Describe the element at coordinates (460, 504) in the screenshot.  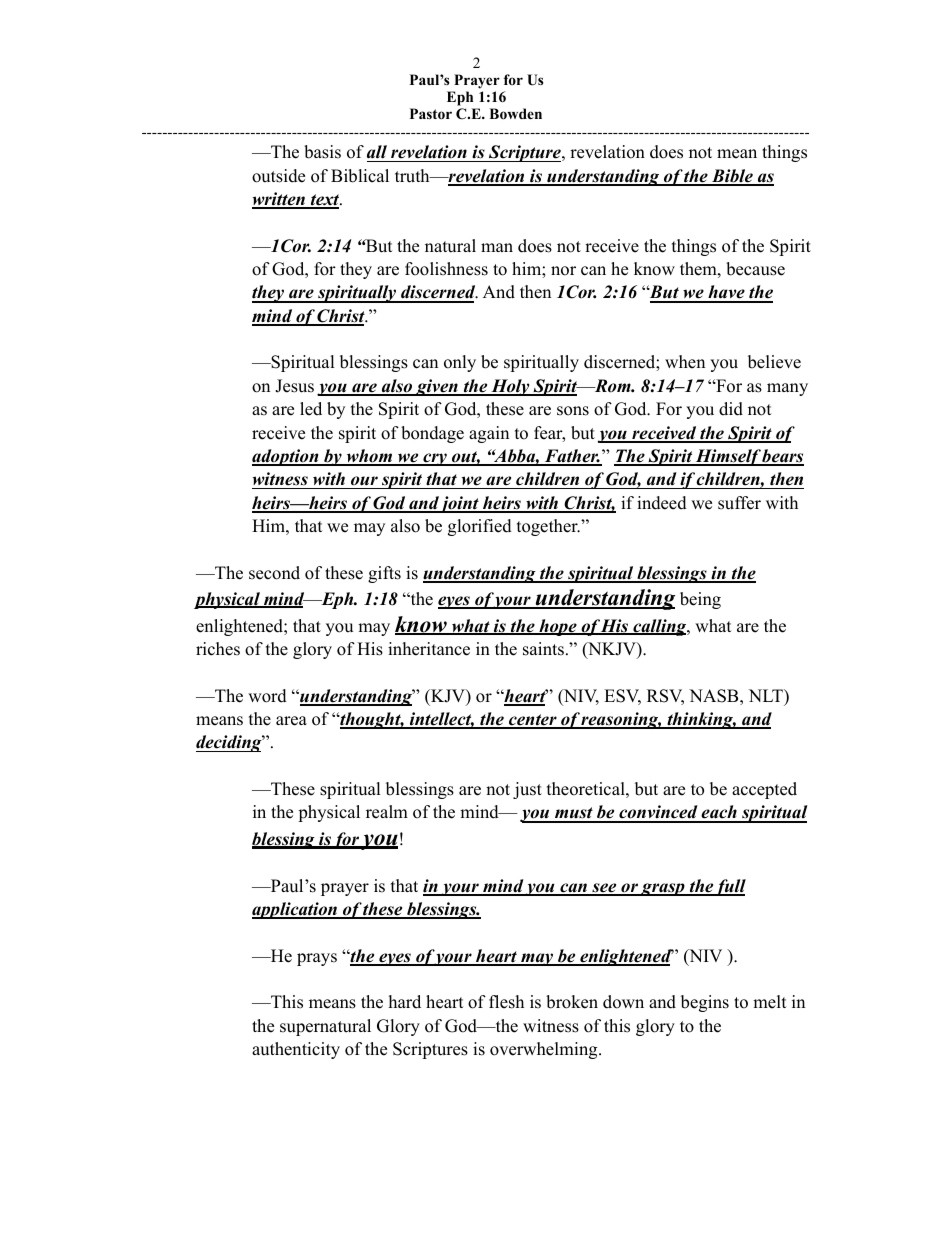
I see `joint` at that location.
